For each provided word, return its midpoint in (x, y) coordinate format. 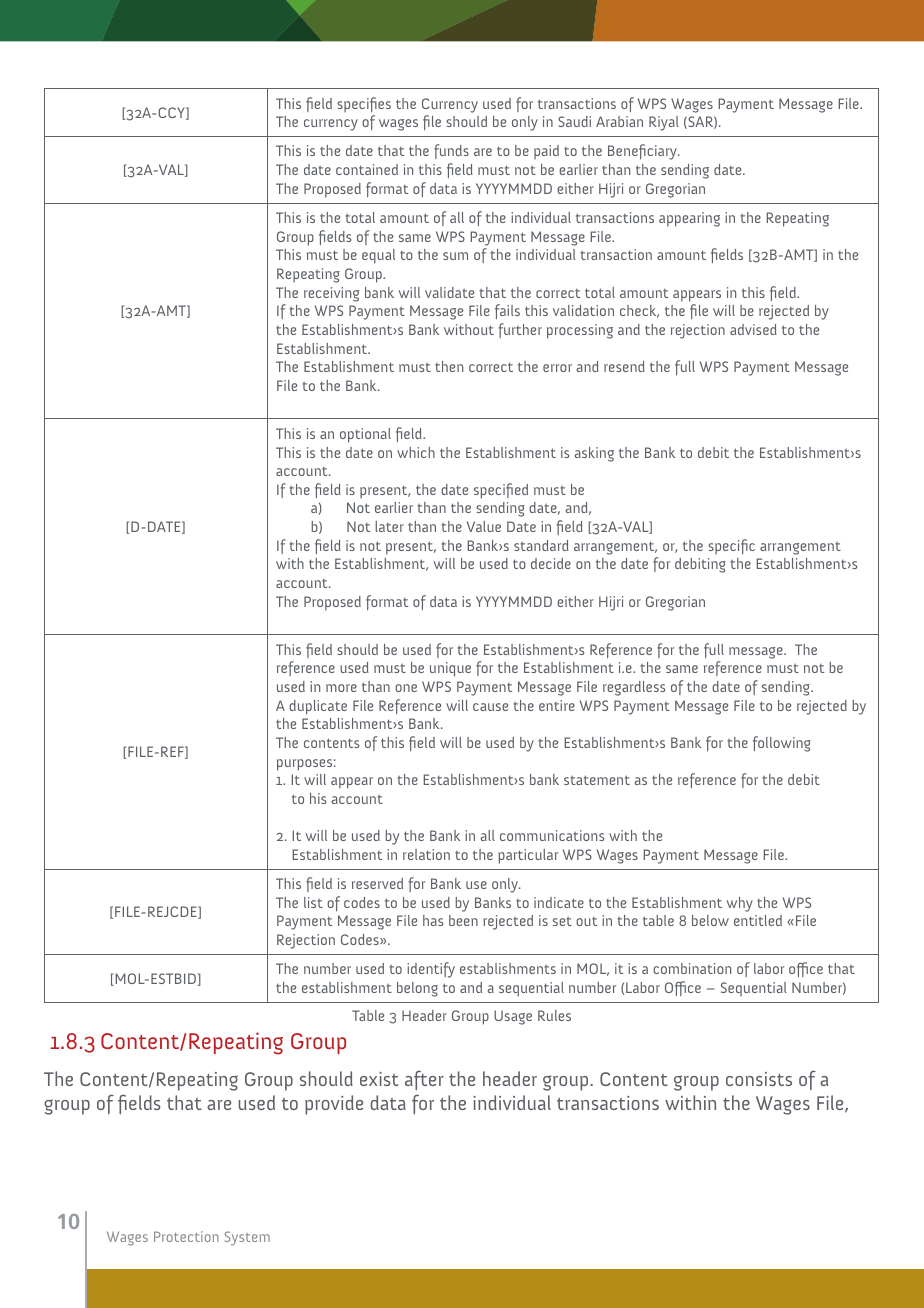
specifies (364, 104)
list (313, 902)
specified (501, 491)
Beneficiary (643, 152)
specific (731, 546)
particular (528, 856)
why (740, 904)
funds (451, 151)
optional (365, 435)
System (247, 1238)
